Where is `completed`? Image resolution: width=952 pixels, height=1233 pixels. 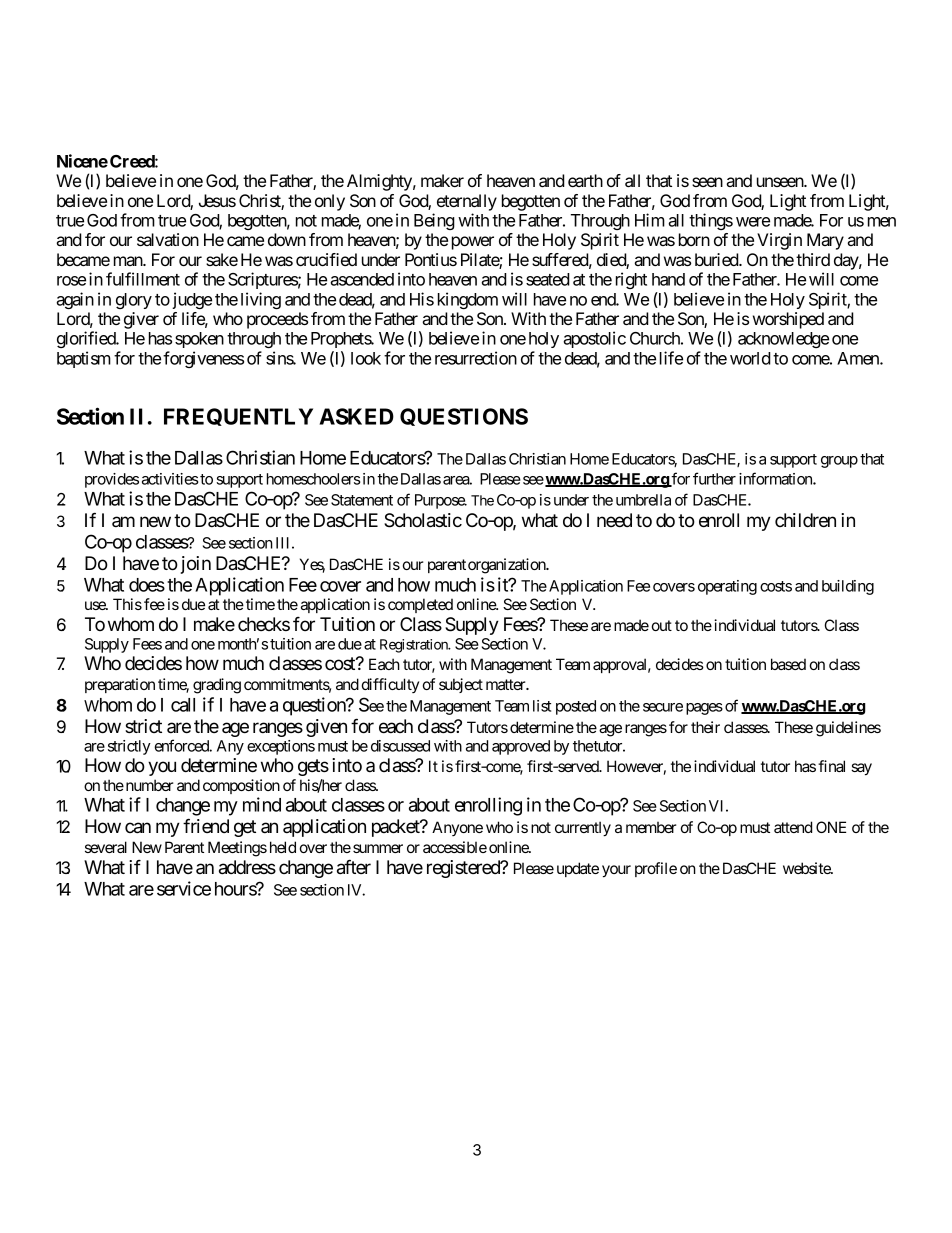
completed is located at coordinates (420, 605).
